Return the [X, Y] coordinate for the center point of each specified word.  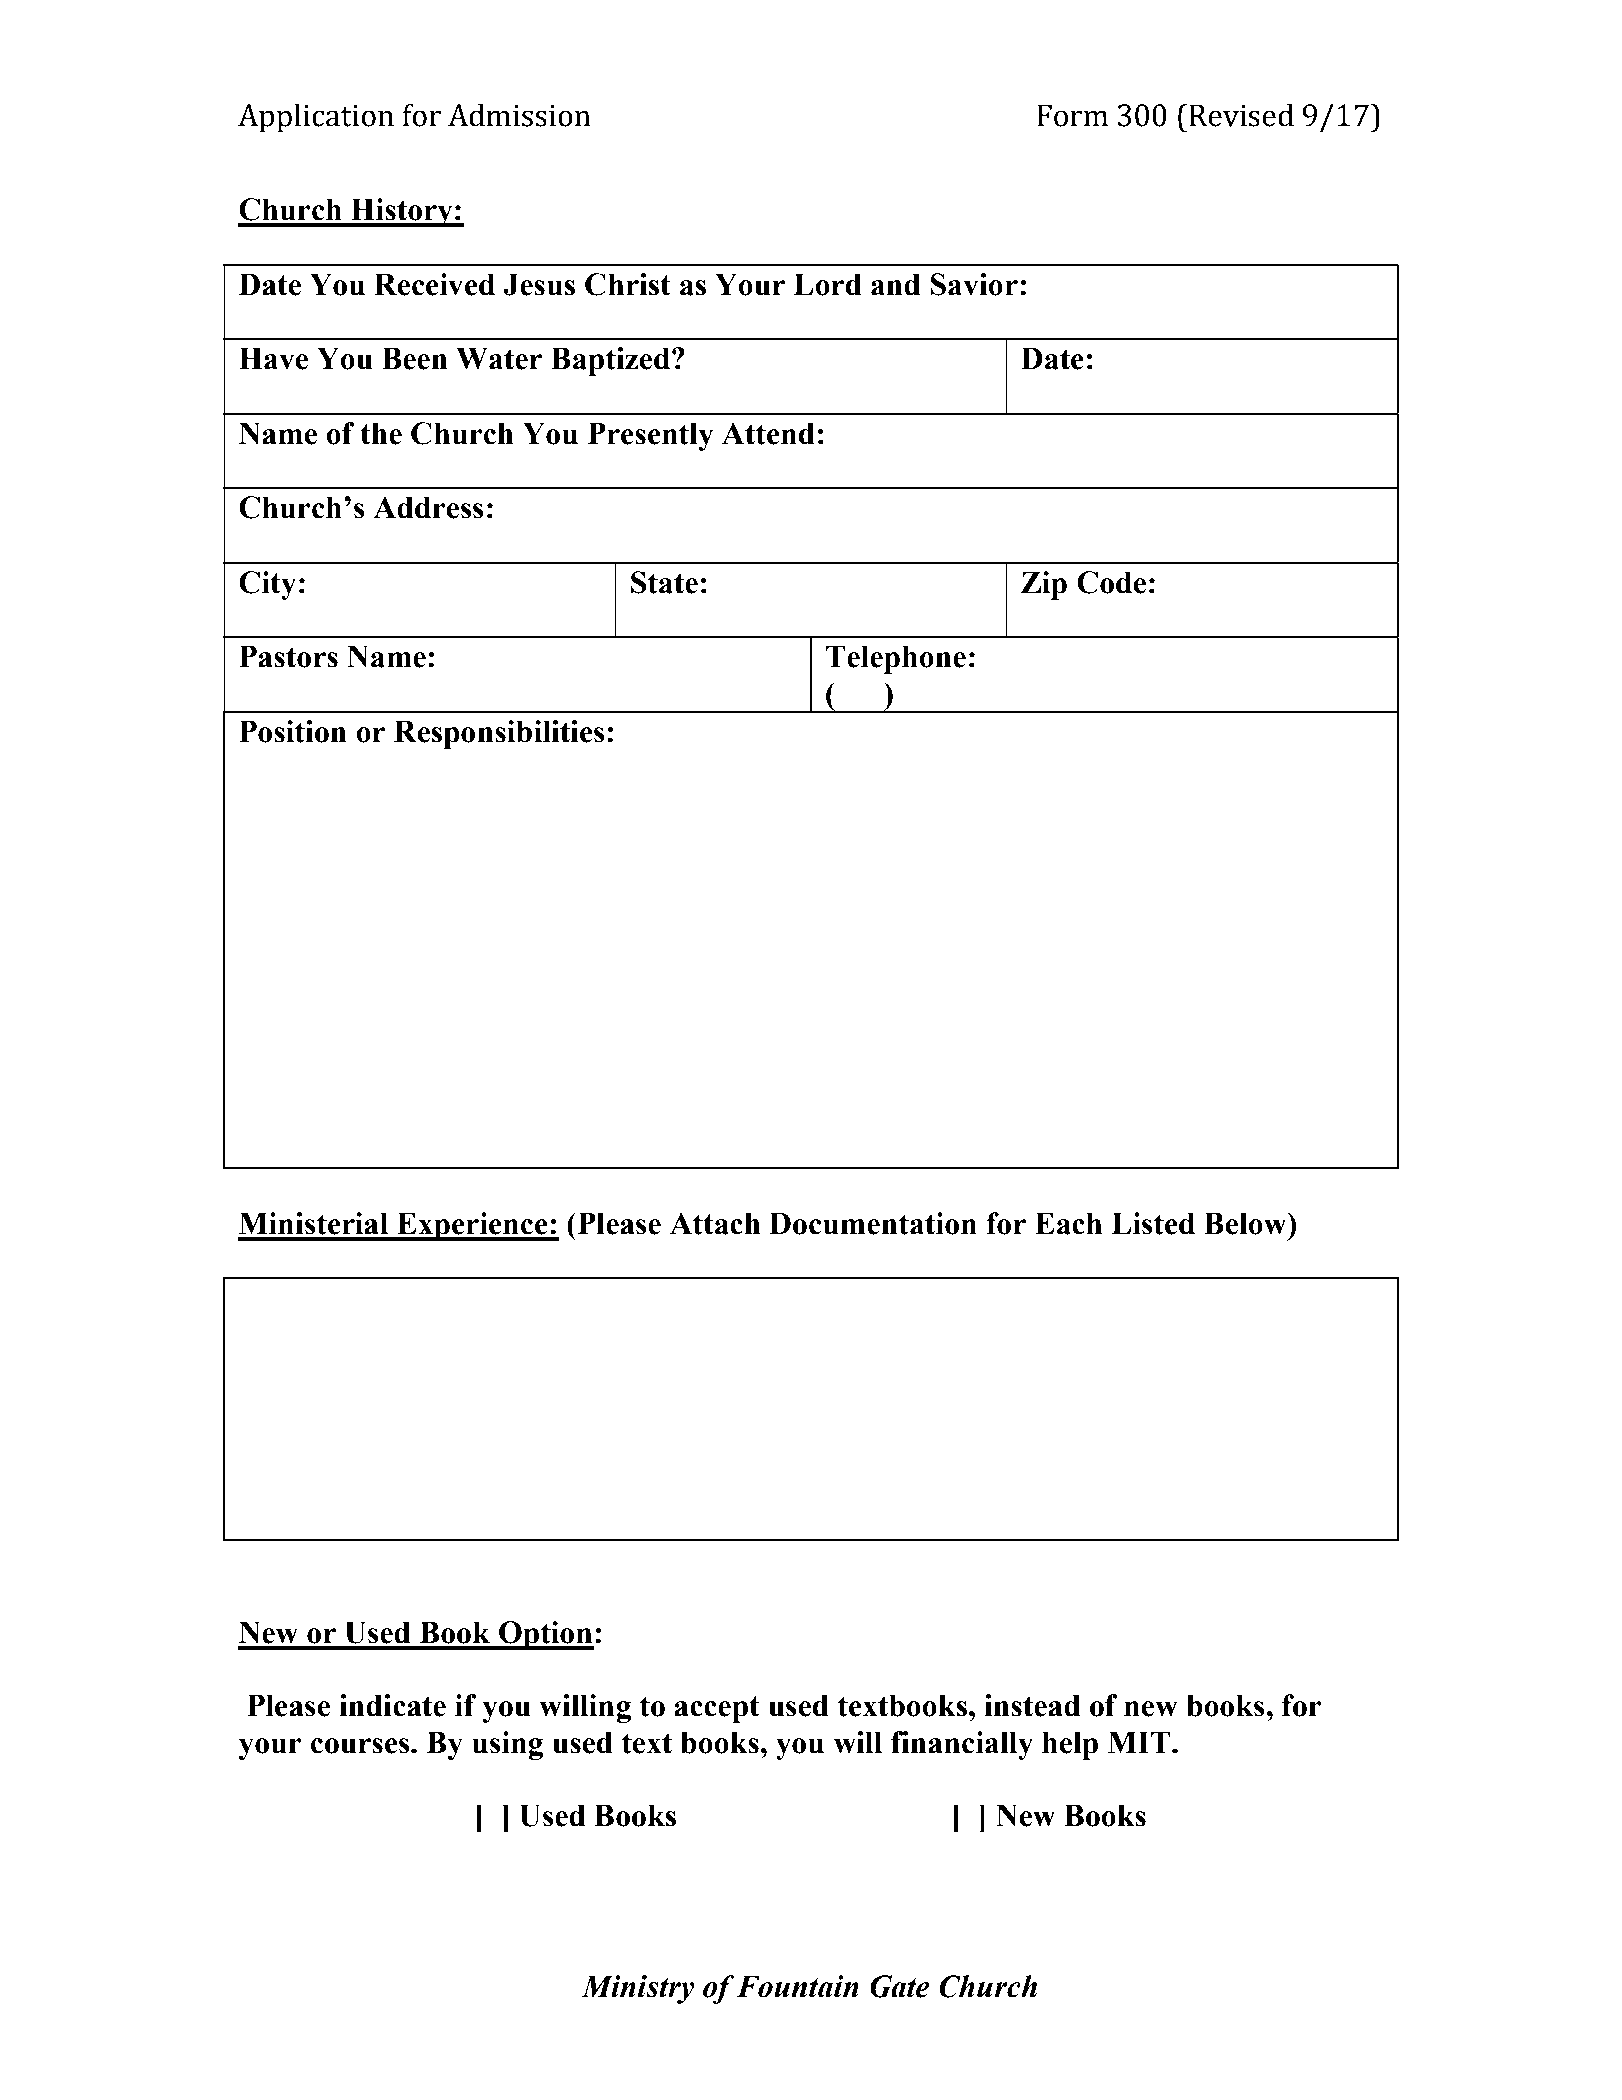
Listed [1153, 1223]
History [402, 212]
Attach [715, 1223]
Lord [827, 284]
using [507, 1745]
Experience [472, 1226]
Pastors [288, 656]
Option [545, 1635]
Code [1111, 582]
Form [1072, 115]
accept [717, 1709]
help [1070, 1745]
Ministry [638, 1989]
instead [1032, 1705]
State [664, 582]
